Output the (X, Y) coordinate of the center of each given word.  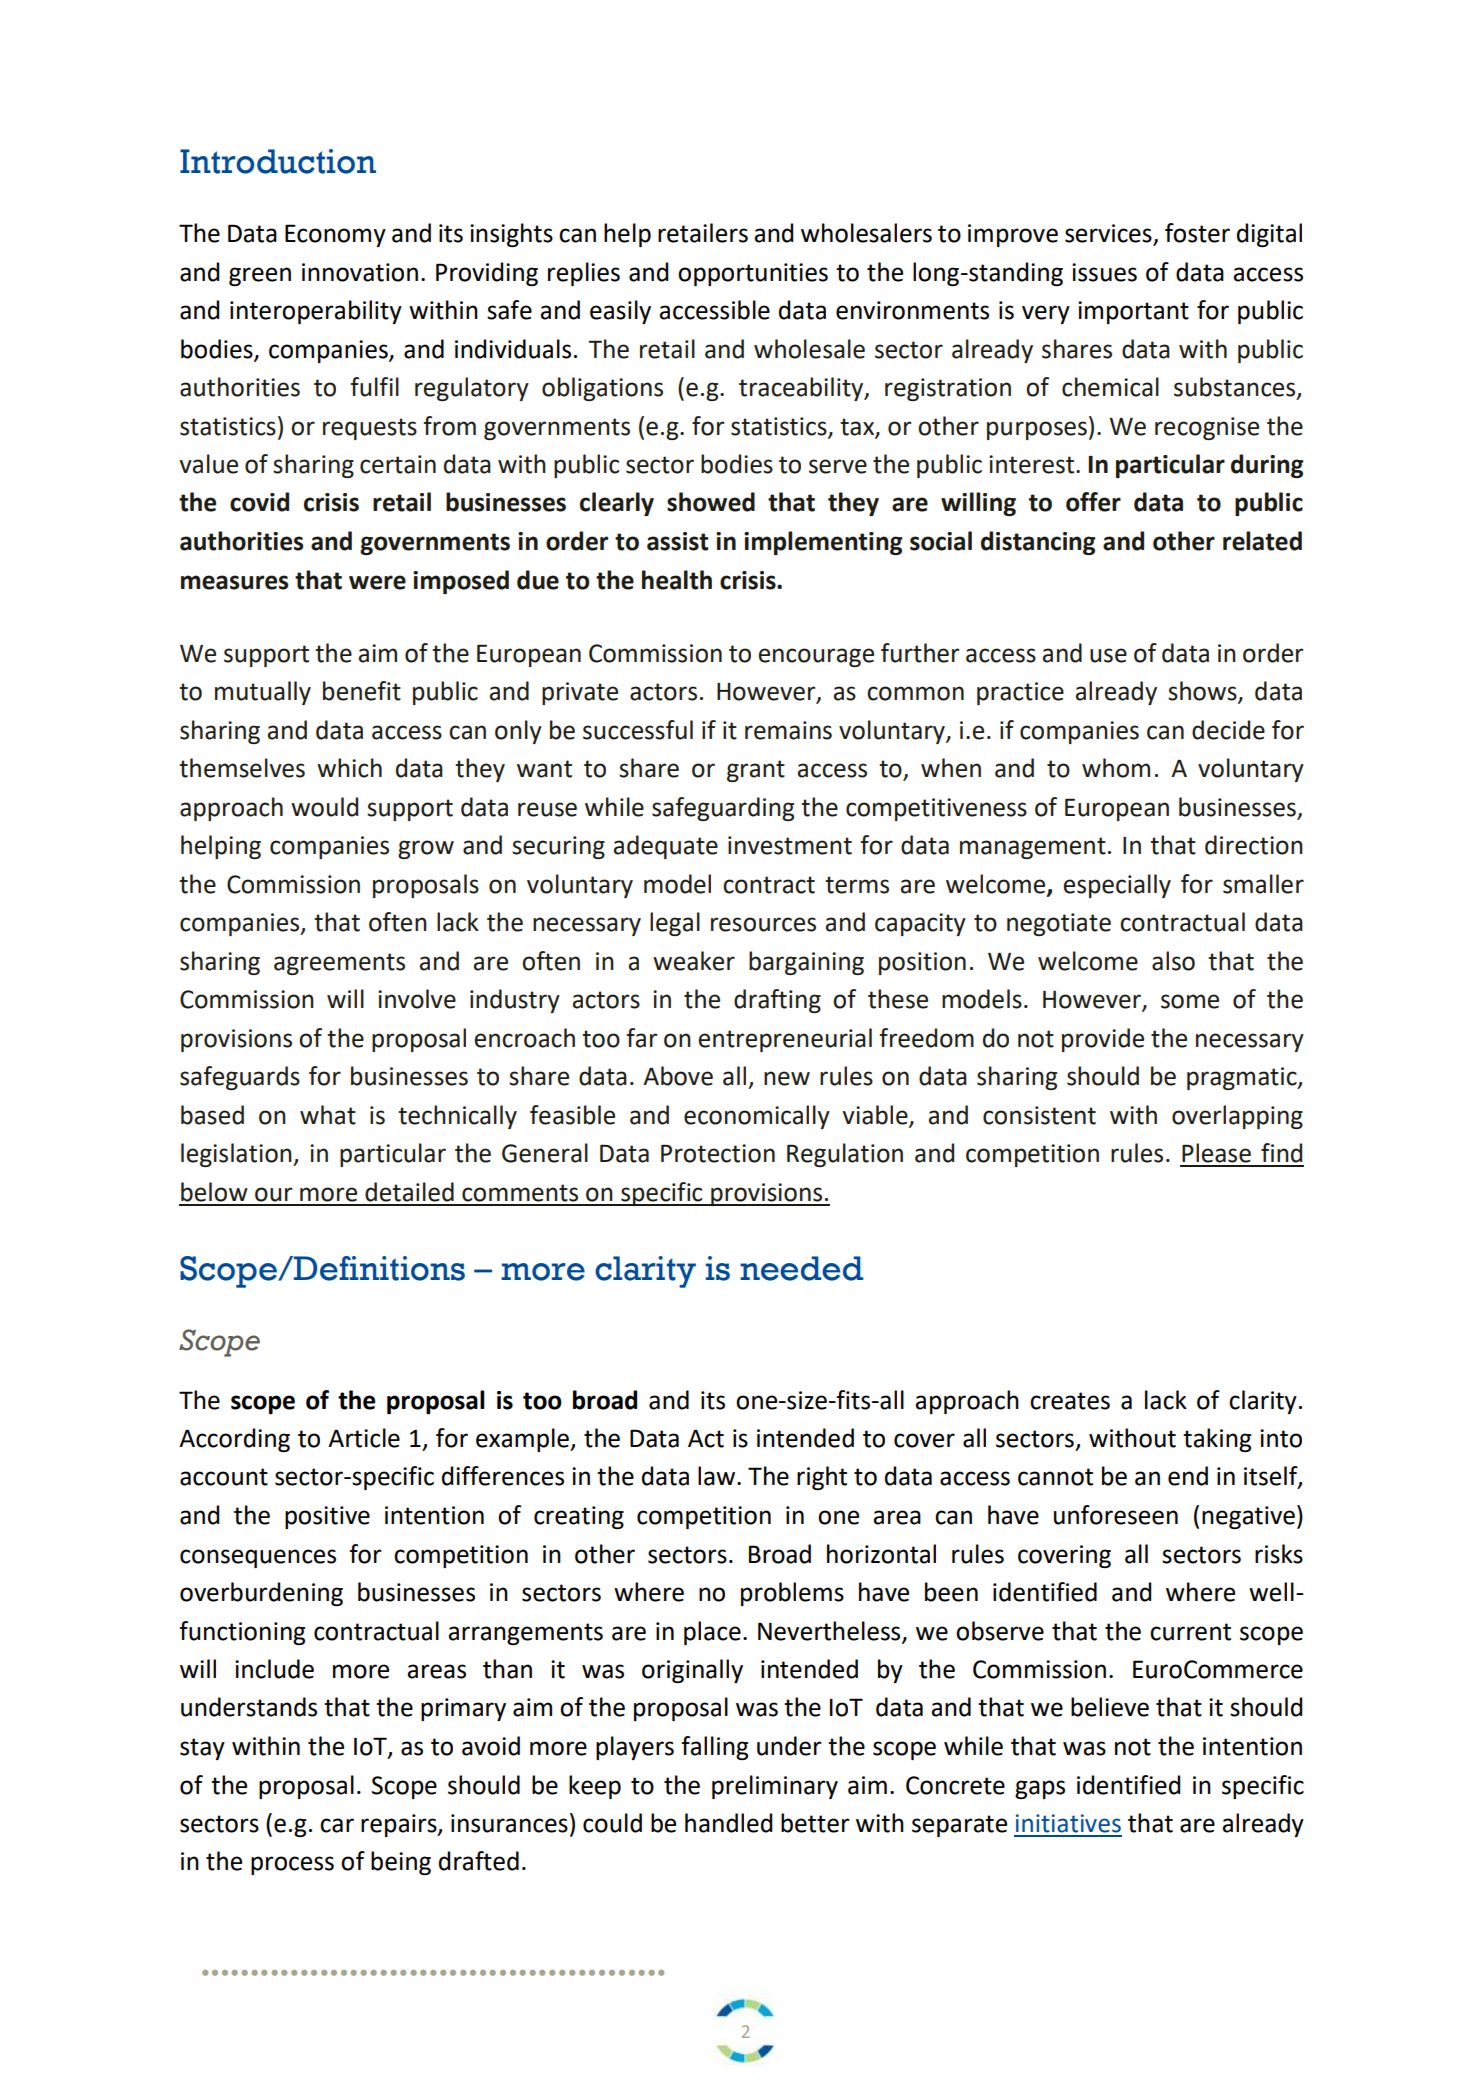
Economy (335, 235)
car (337, 1825)
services (1109, 234)
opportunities (753, 274)
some (1190, 1001)
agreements (339, 964)
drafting (777, 1001)
